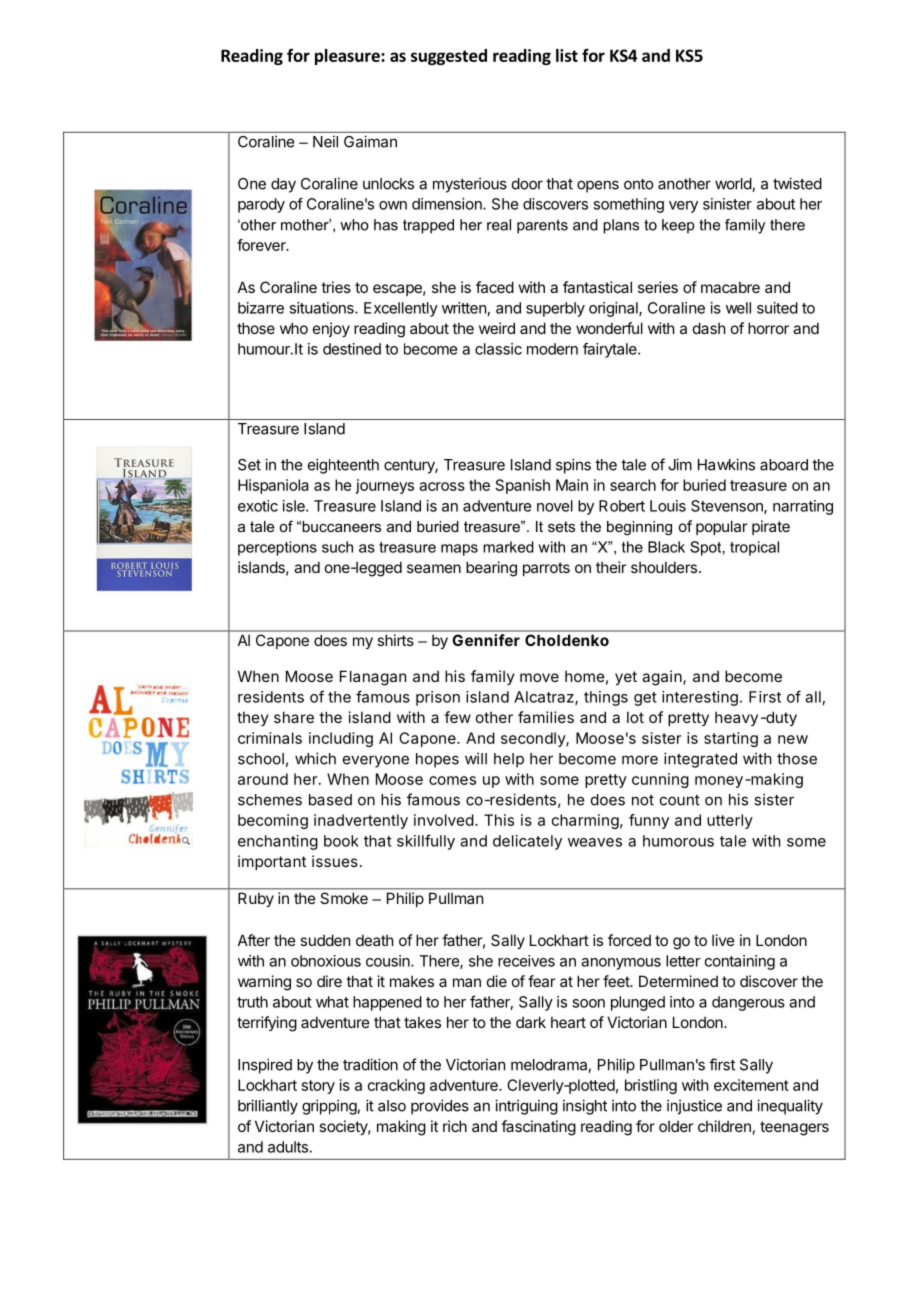  Describe the element at coordinates (348, 57) in the screenshot. I see `pleasure` at that location.
